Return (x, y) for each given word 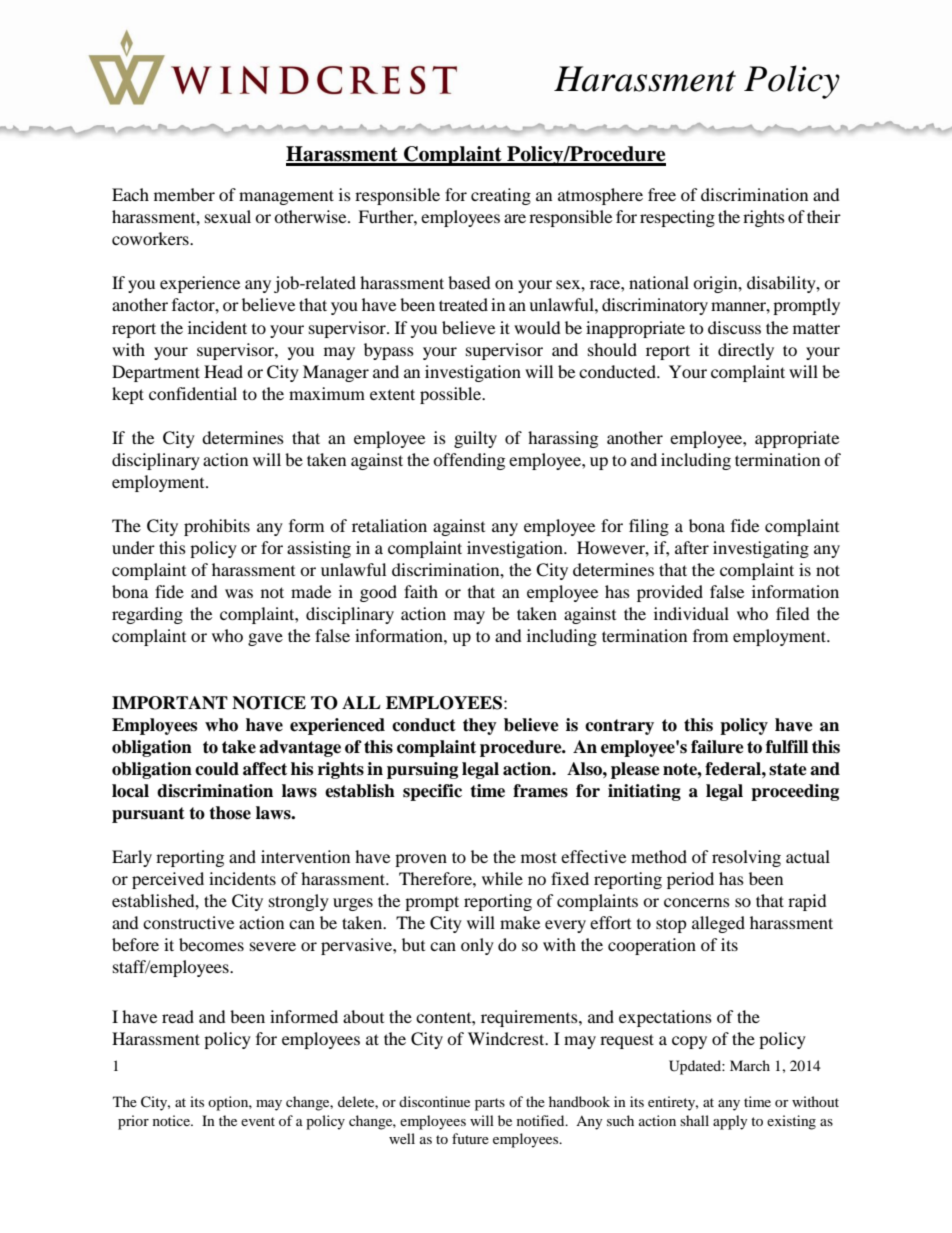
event (258, 1121)
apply (730, 1122)
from (710, 635)
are (515, 218)
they (480, 726)
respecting (677, 218)
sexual (228, 216)
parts (490, 1104)
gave (265, 639)
